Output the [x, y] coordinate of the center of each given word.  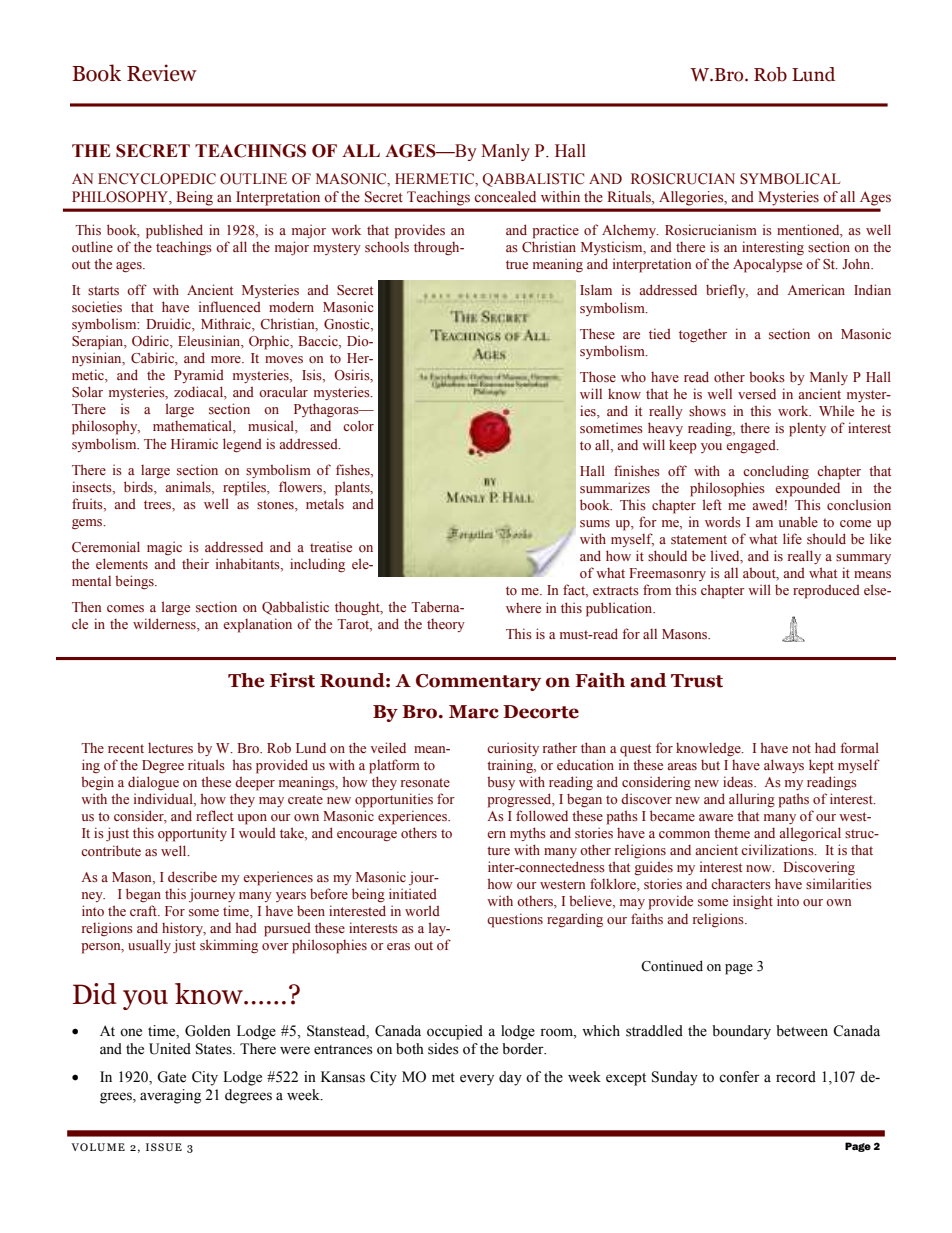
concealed [505, 197]
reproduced [826, 591]
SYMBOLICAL [790, 179]
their [195, 563]
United [170, 1049]
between [802, 1031]
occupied [455, 1032]
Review [162, 73]
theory [446, 625]
